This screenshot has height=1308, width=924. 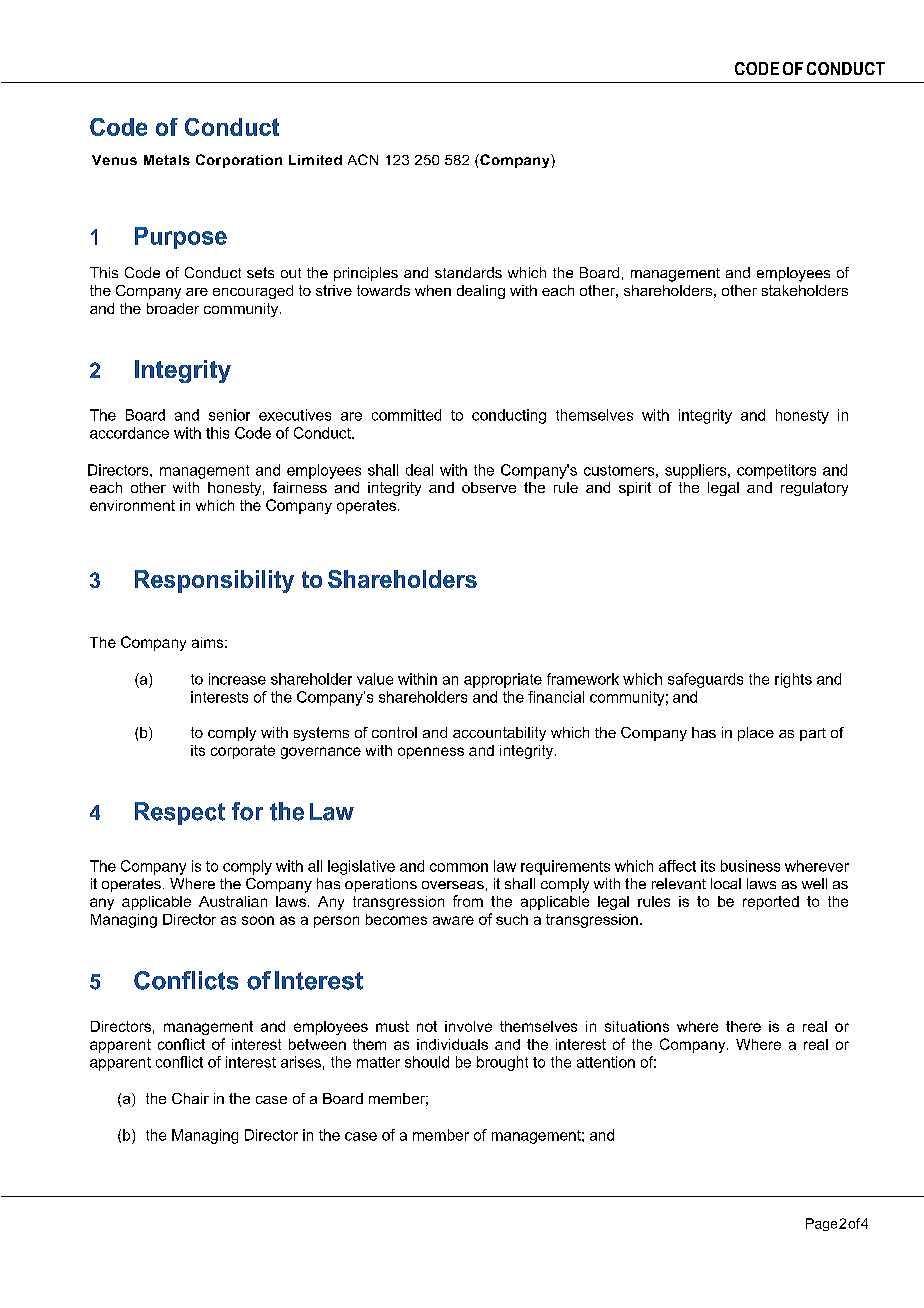 What do you see at coordinates (214, 581) in the screenshot?
I see `Responsibility` at bounding box center [214, 581].
